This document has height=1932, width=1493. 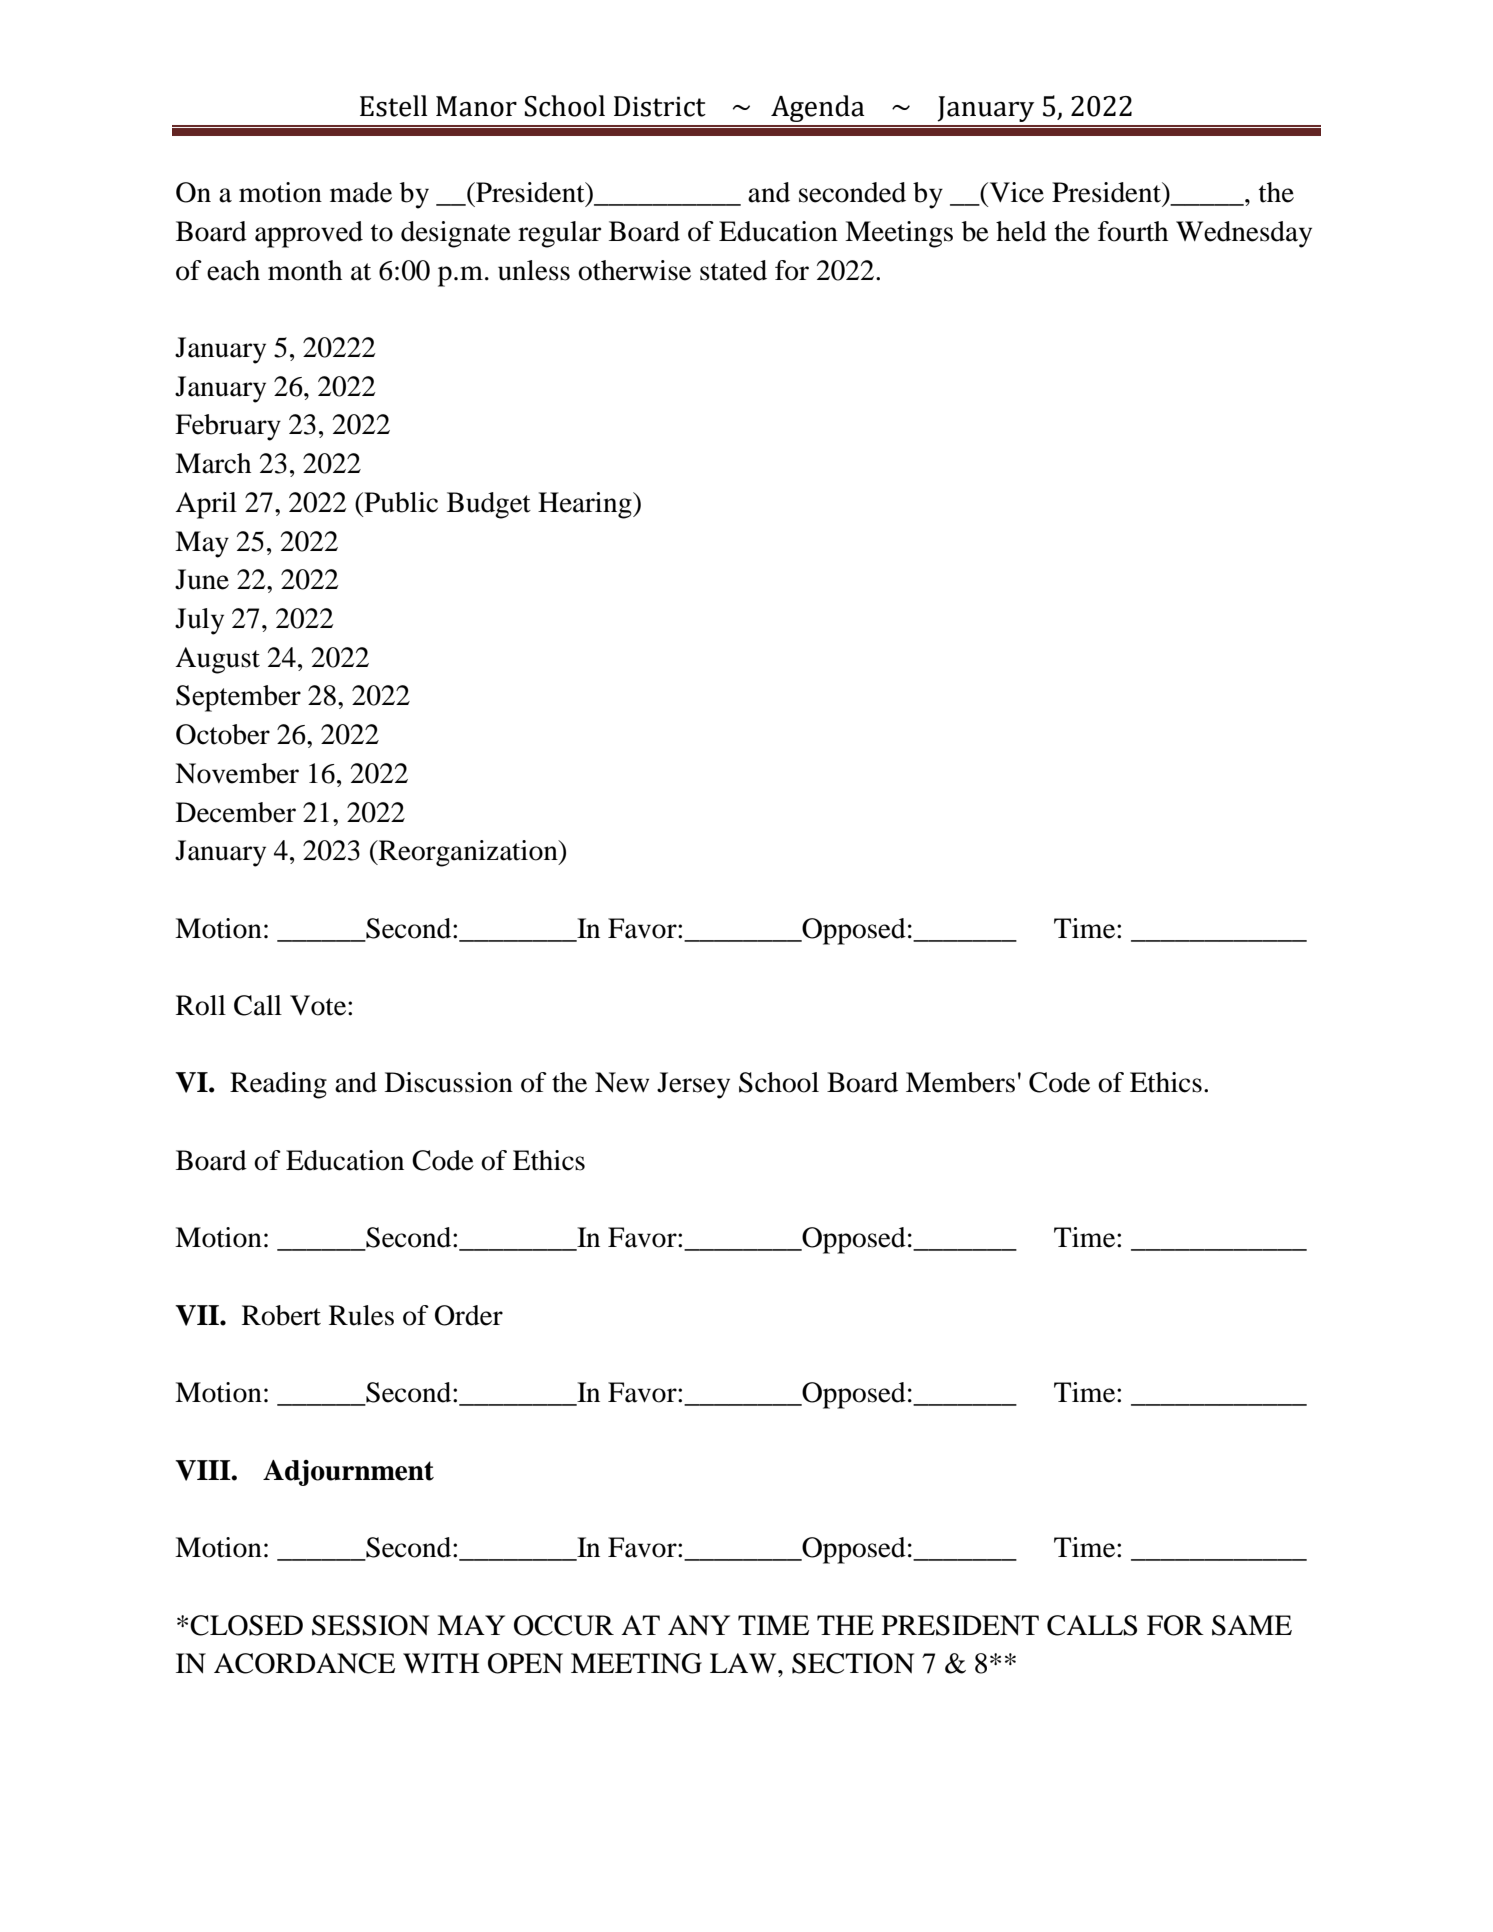 I want to click on fourth, so click(x=1133, y=231).
